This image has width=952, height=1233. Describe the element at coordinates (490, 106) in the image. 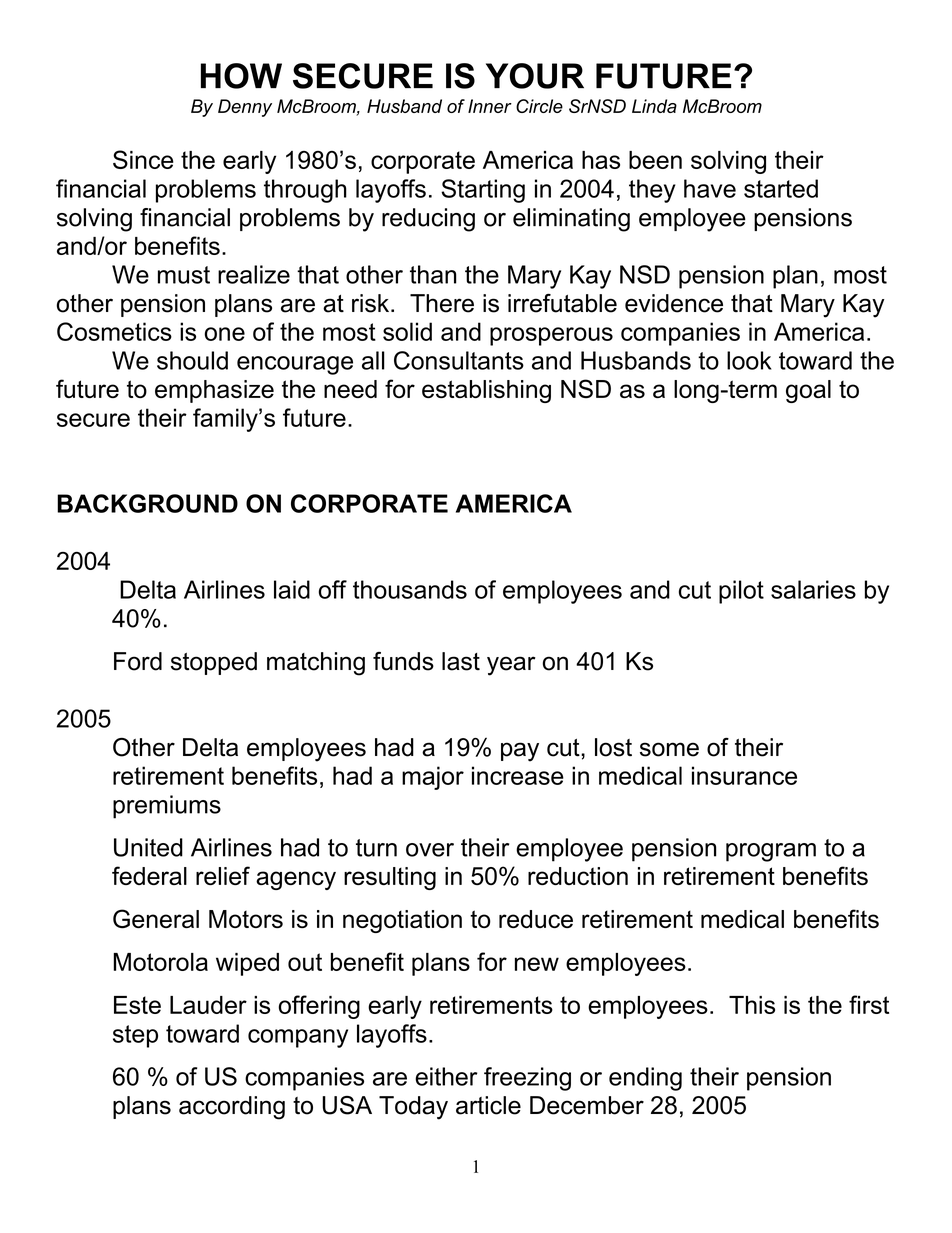

I see `Inner` at that location.
